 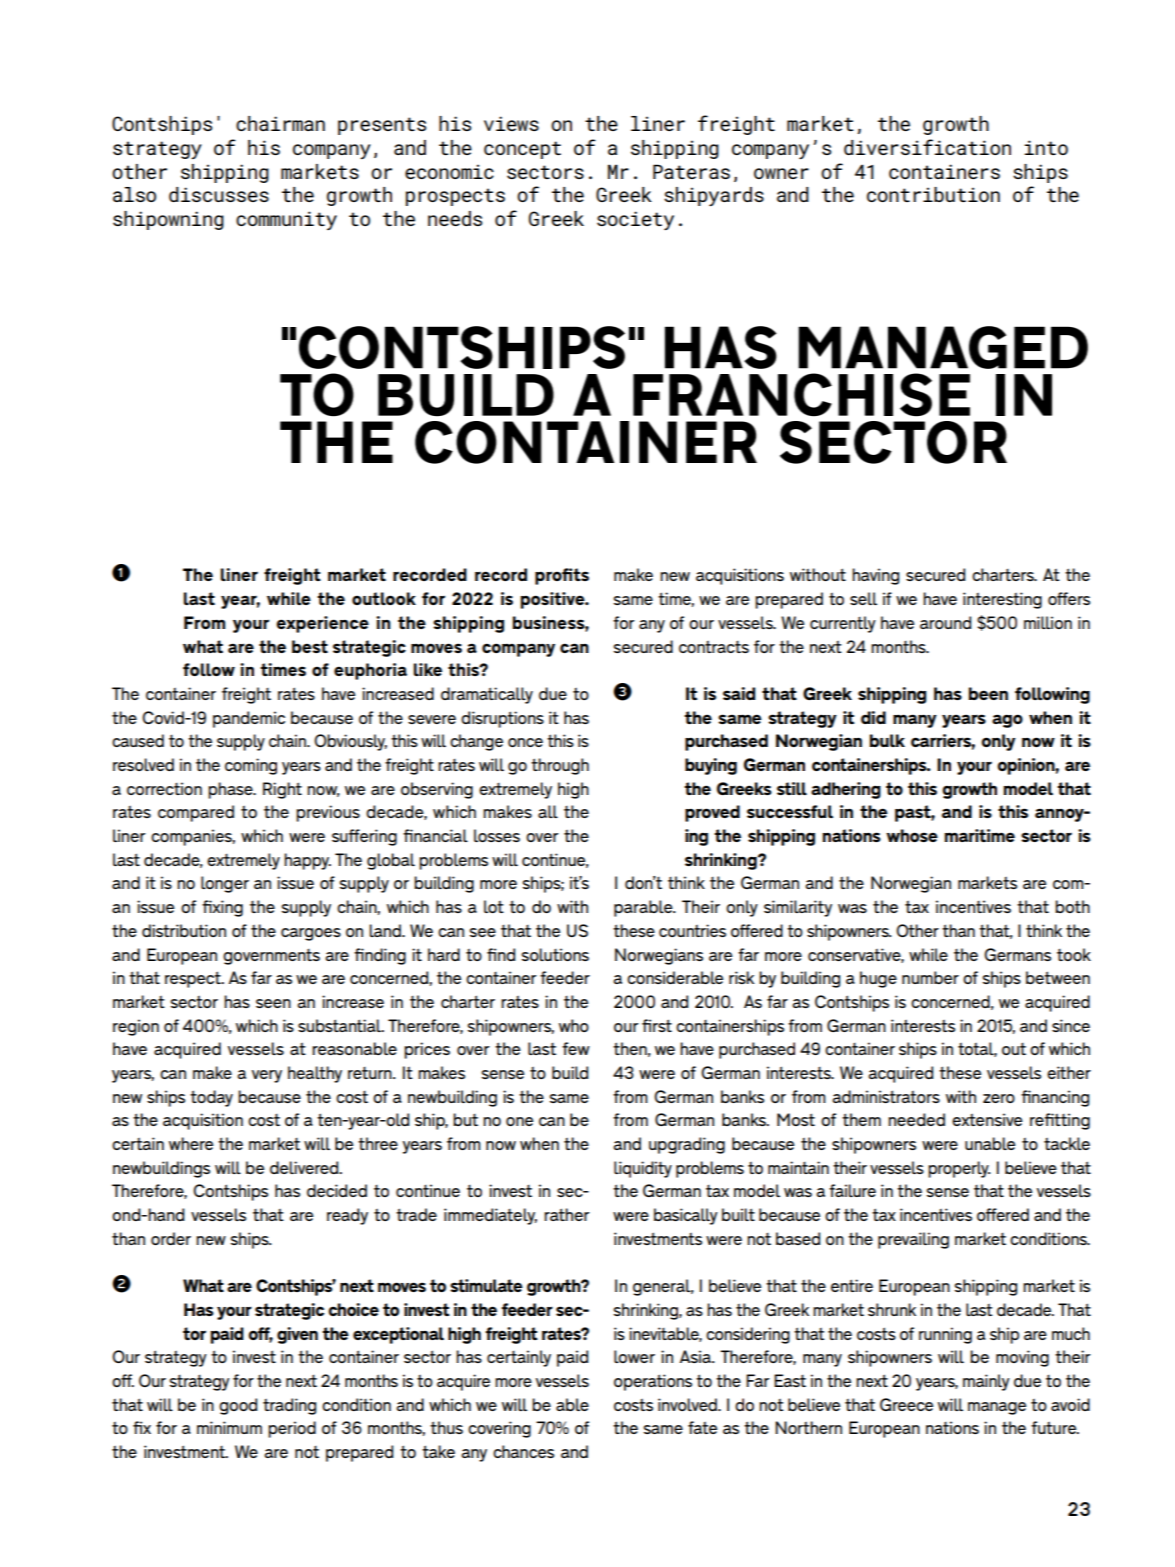 I want to click on good, so click(x=238, y=1406).
